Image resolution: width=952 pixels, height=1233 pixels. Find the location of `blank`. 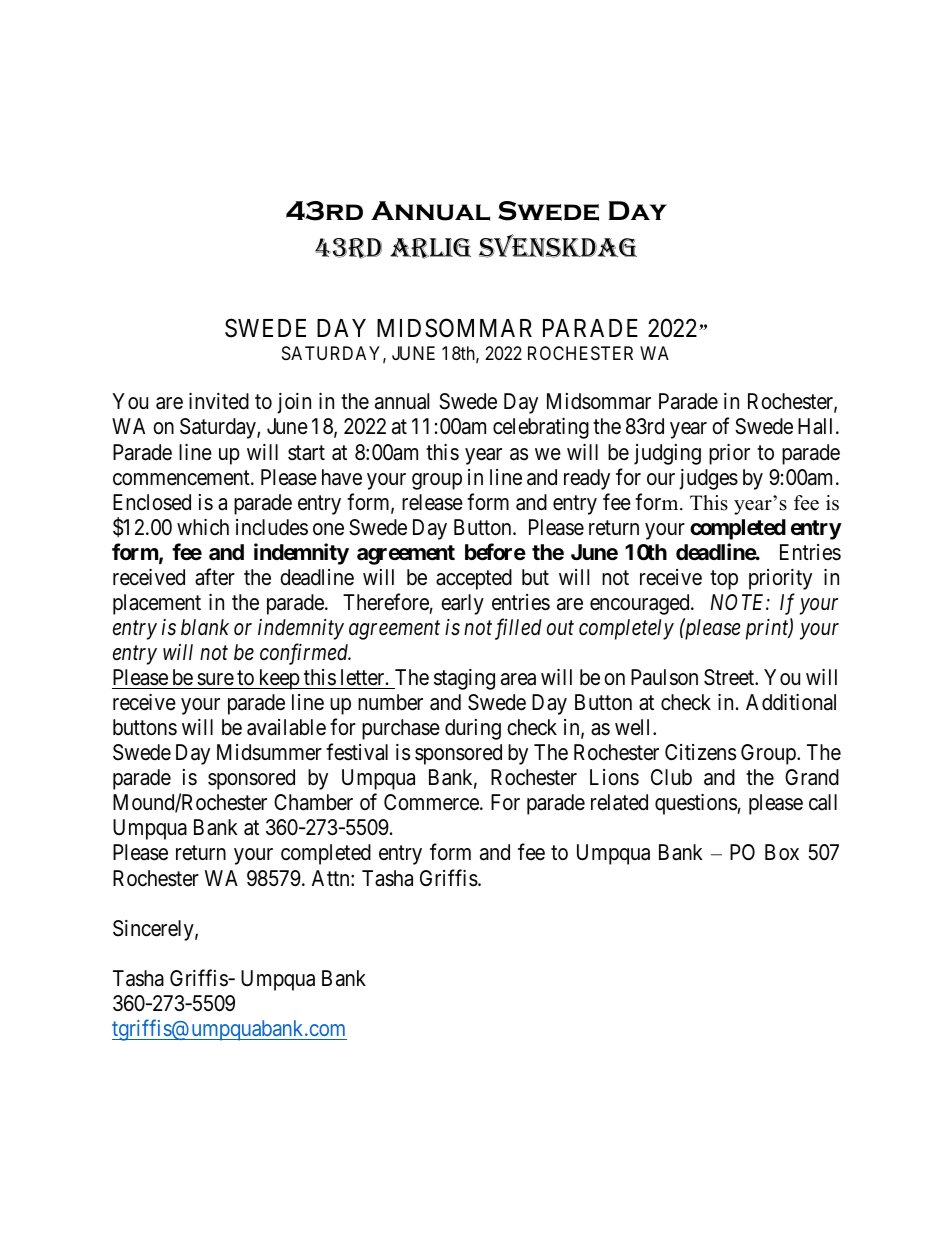

blank is located at coordinates (205, 627).
